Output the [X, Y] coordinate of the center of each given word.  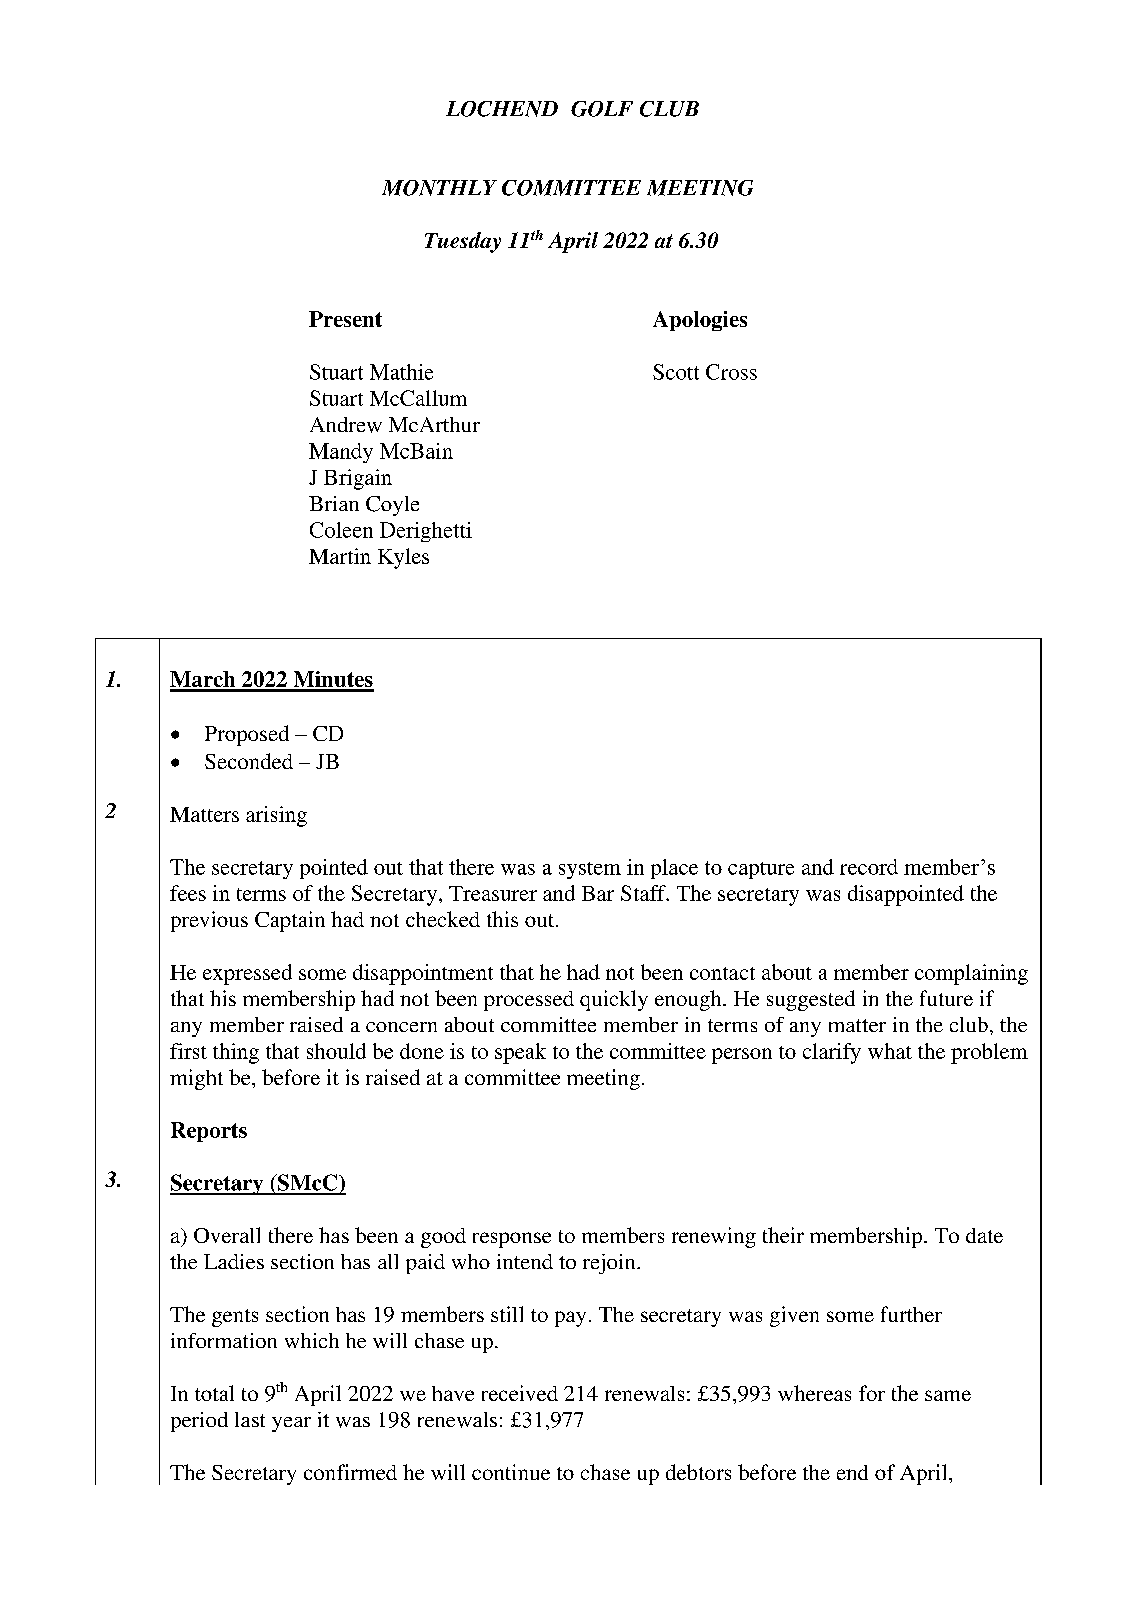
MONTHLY [439, 188]
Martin [340, 556]
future [946, 998]
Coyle [392, 506]
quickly [614, 1000]
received [520, 1393]
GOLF [602, 109]
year [291, 1424]
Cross [731, 372]
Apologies [700, 321]
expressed [247, 974]
